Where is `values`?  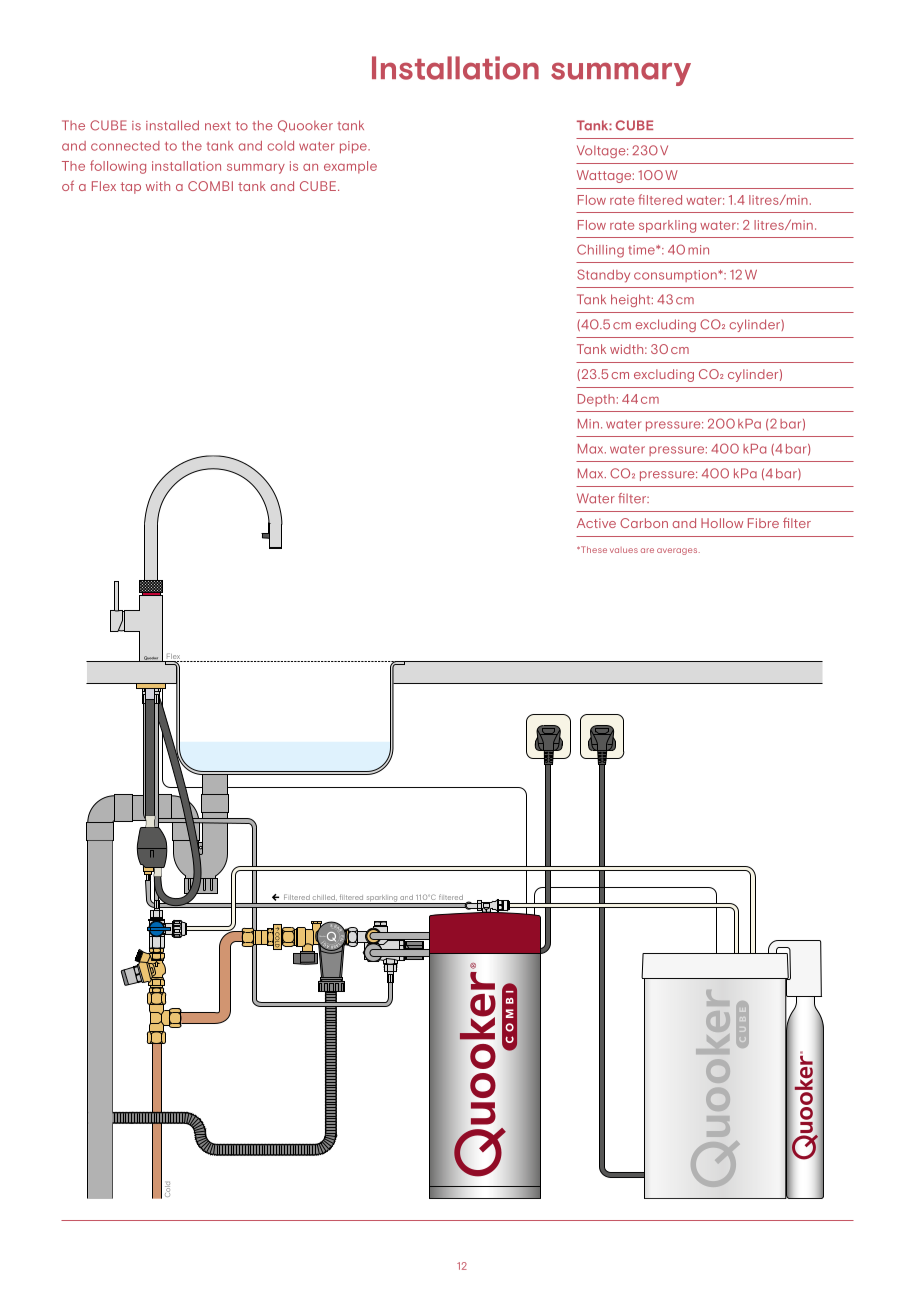
values is located at coordinates (624, 550).
